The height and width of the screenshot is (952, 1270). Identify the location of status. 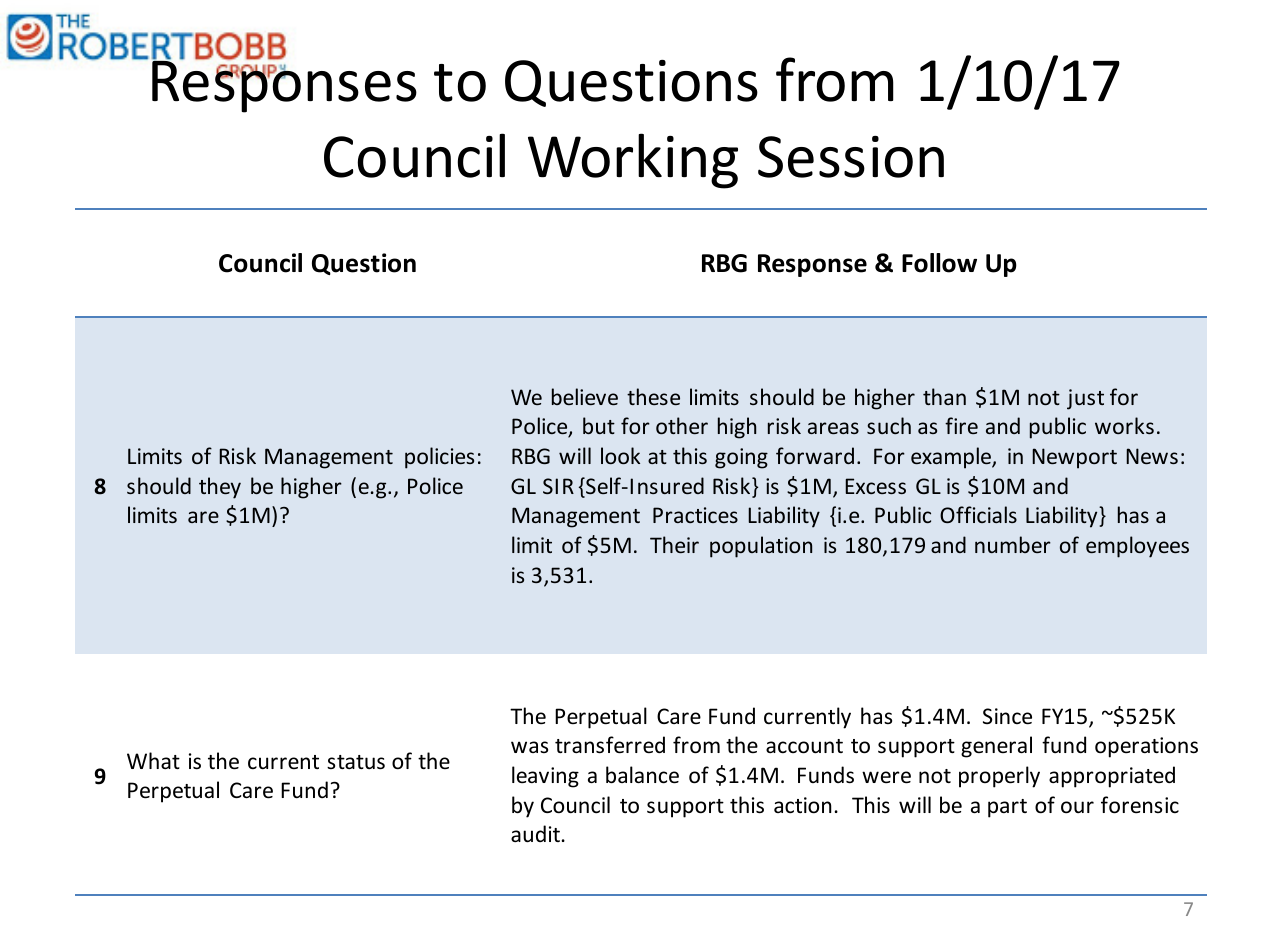
(356, 762).
